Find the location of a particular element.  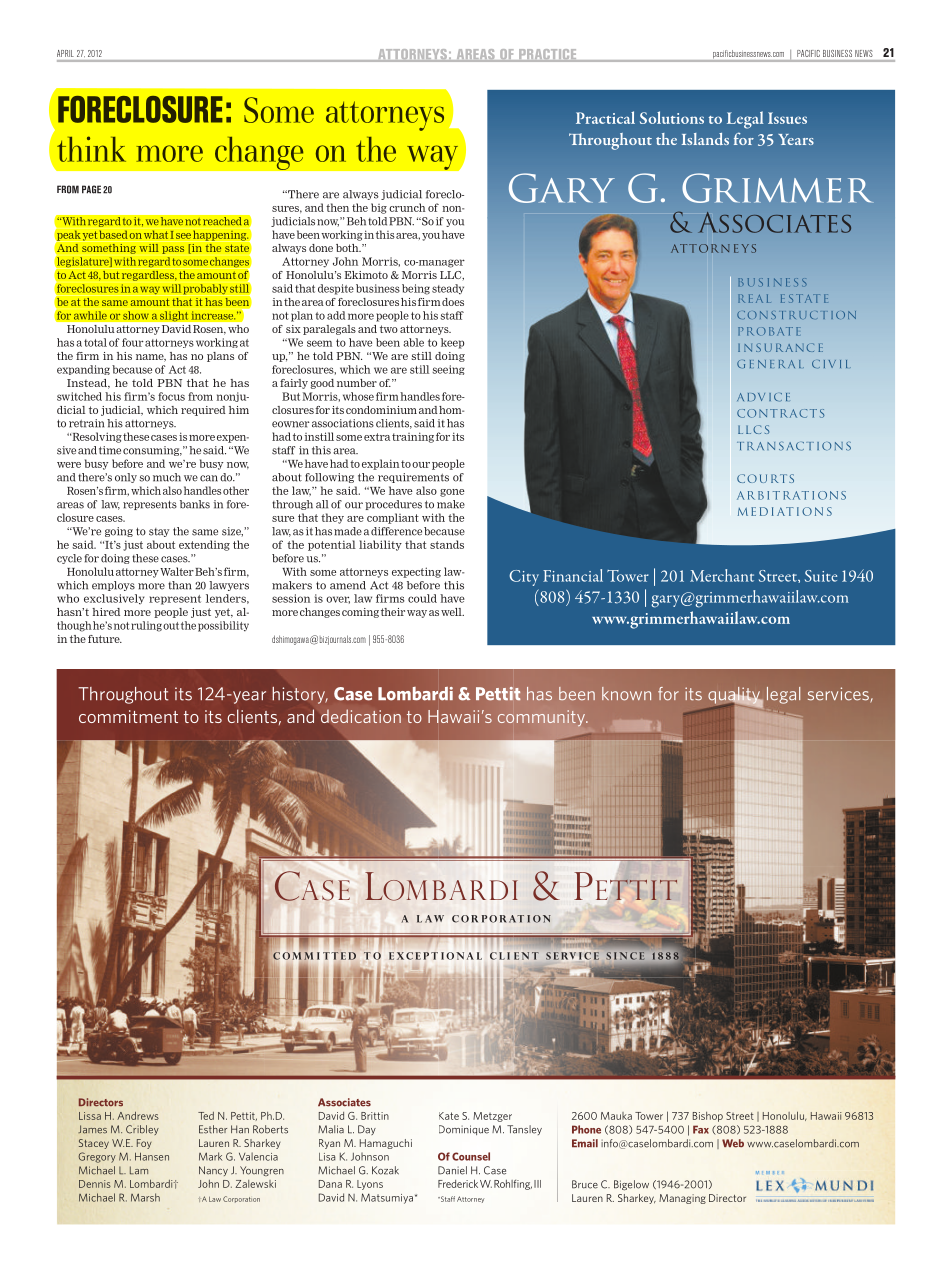

PRACTICE is located at coordinates (547, 55).
